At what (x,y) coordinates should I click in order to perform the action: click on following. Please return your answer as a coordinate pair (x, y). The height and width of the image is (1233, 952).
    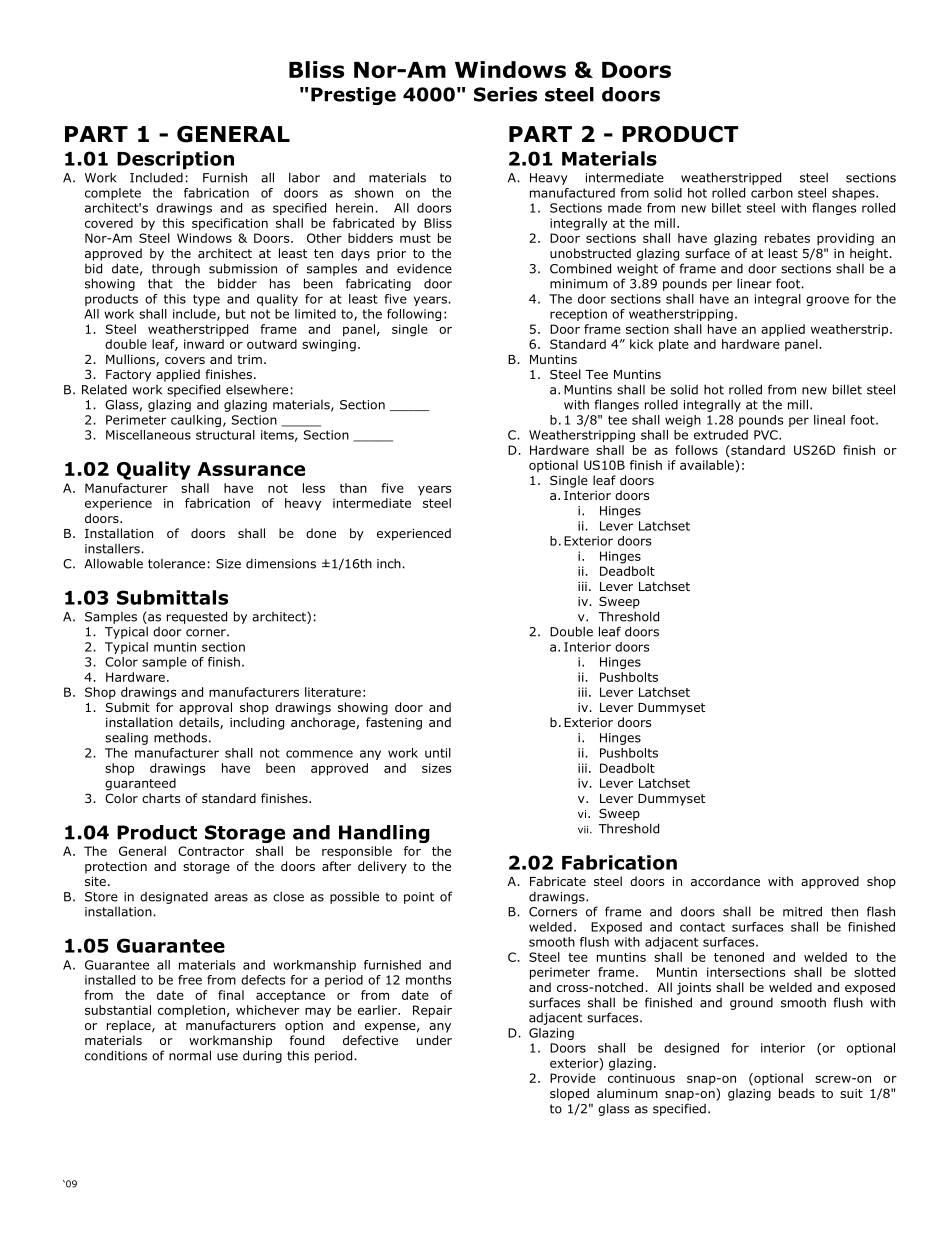
    Looking at the image, I should click on (414, 315).
